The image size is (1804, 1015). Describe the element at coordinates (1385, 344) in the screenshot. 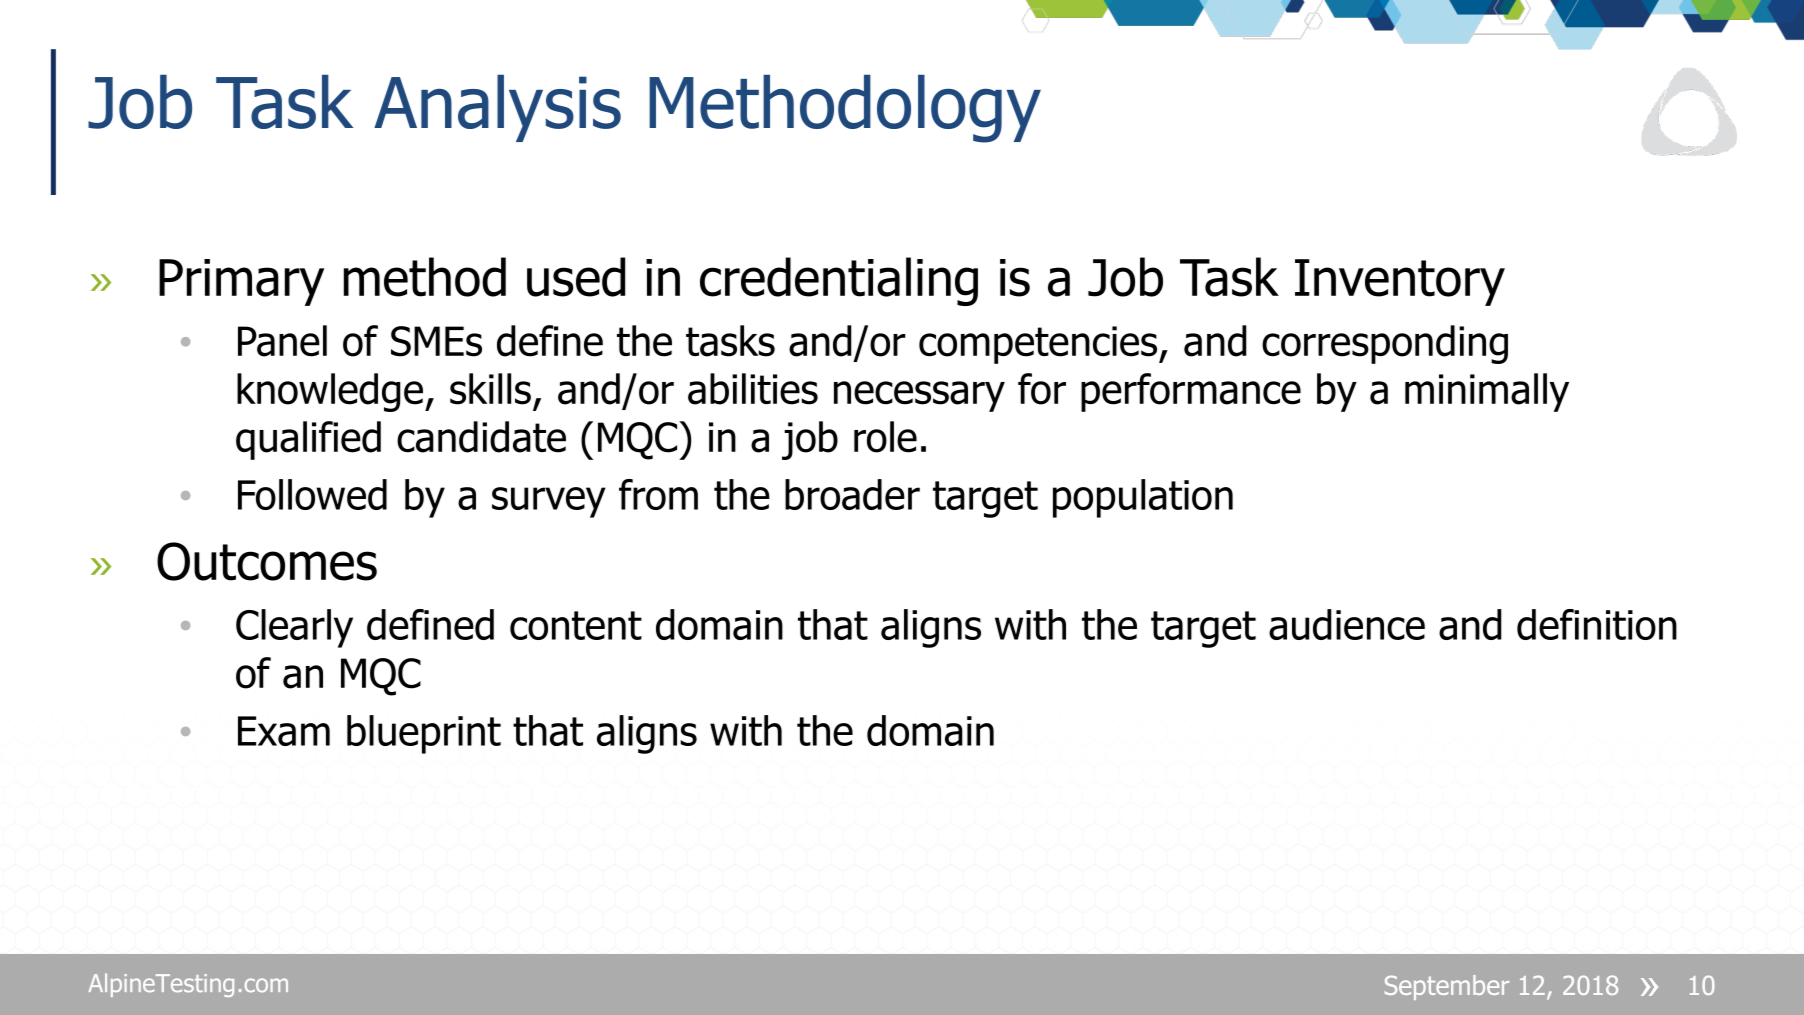

I see `corresponding` at that location.
